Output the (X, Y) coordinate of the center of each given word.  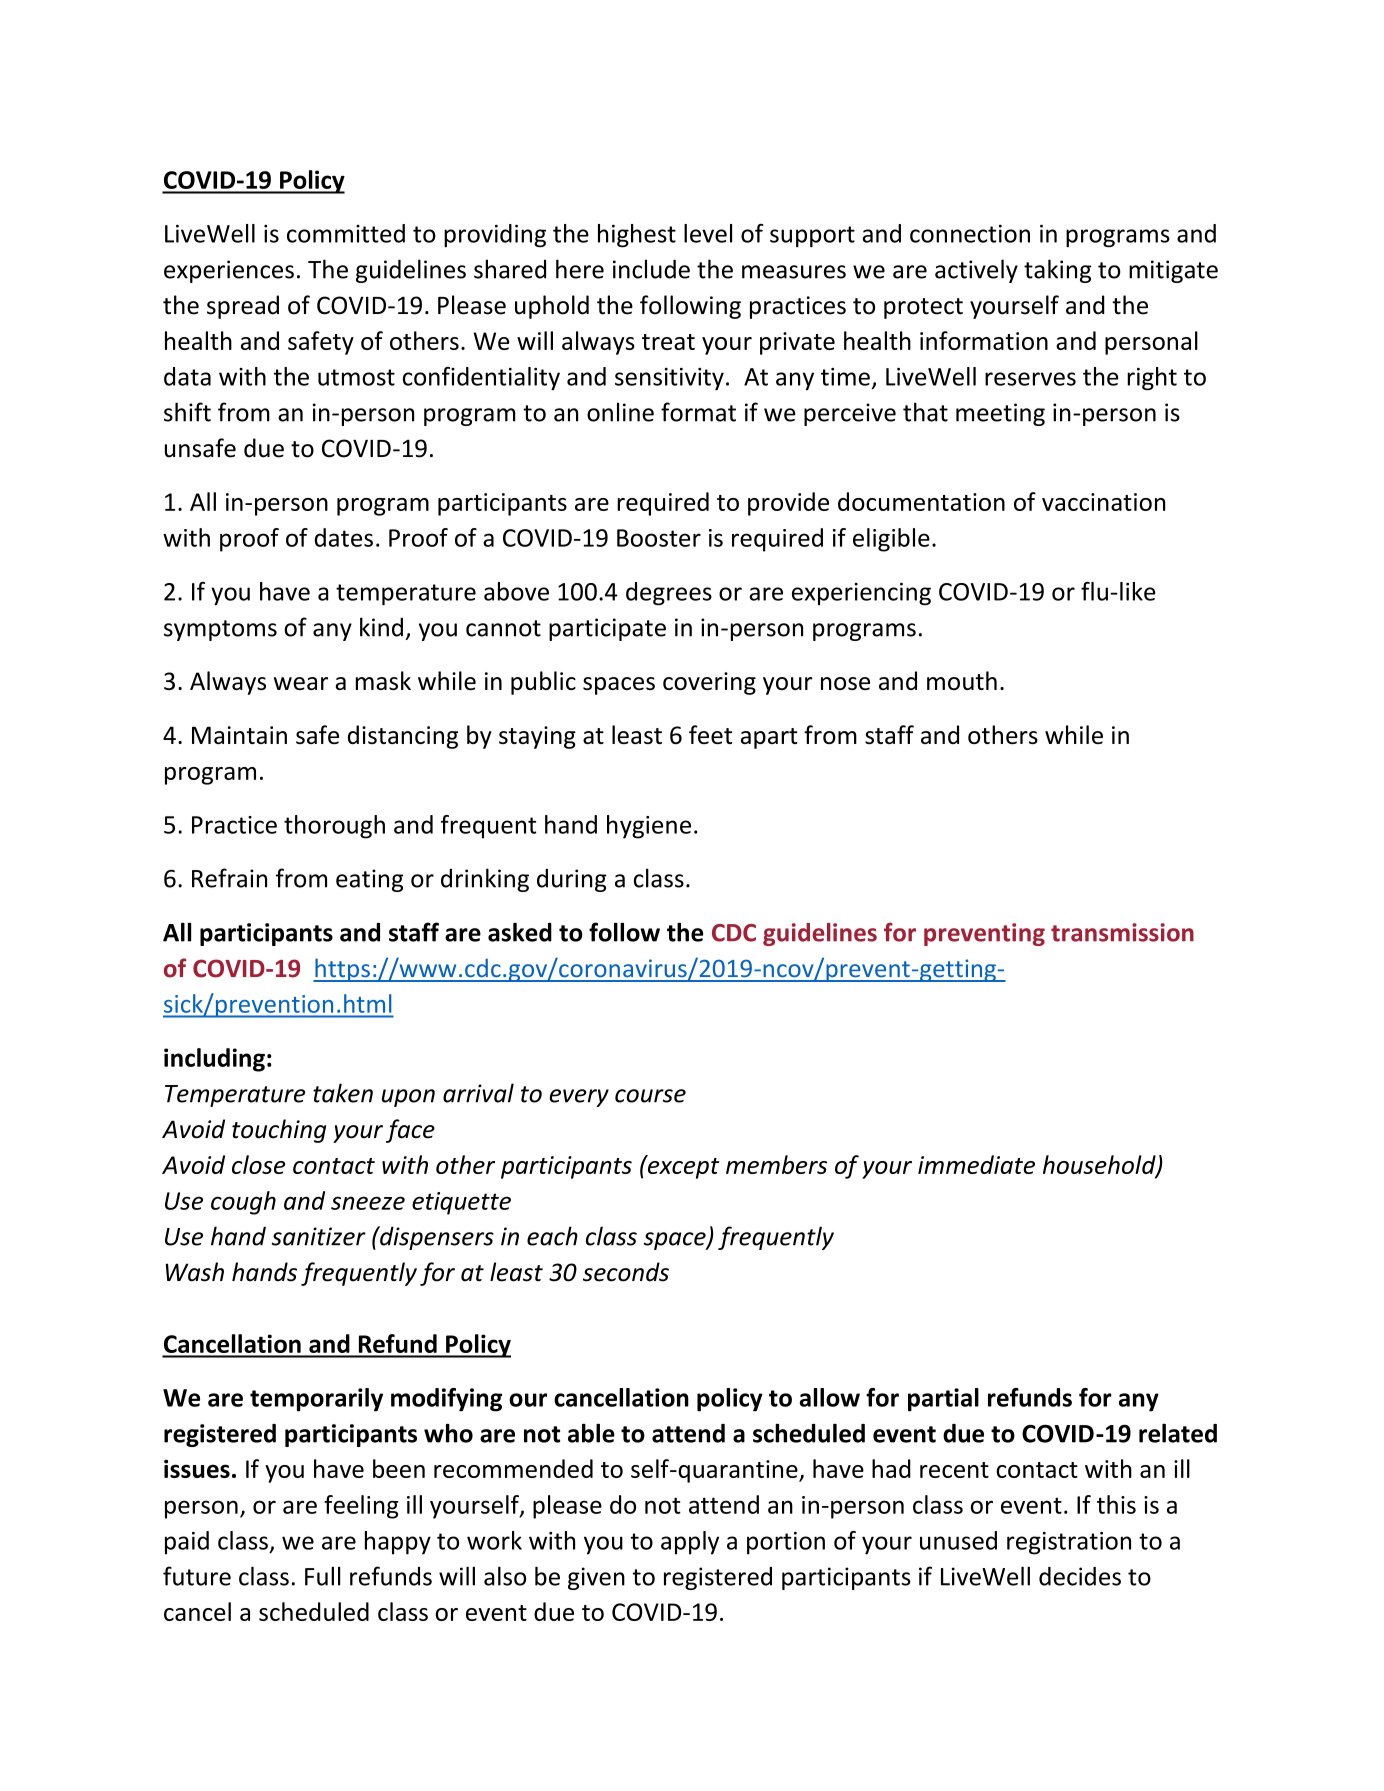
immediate (976, 1164)
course (650, 1096)
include (651, 269)
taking (1057, 271)
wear (301, 683)
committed (346, 233)
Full (322, 1576)
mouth (962, 680)
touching (279, 1131)
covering (709, 683)
